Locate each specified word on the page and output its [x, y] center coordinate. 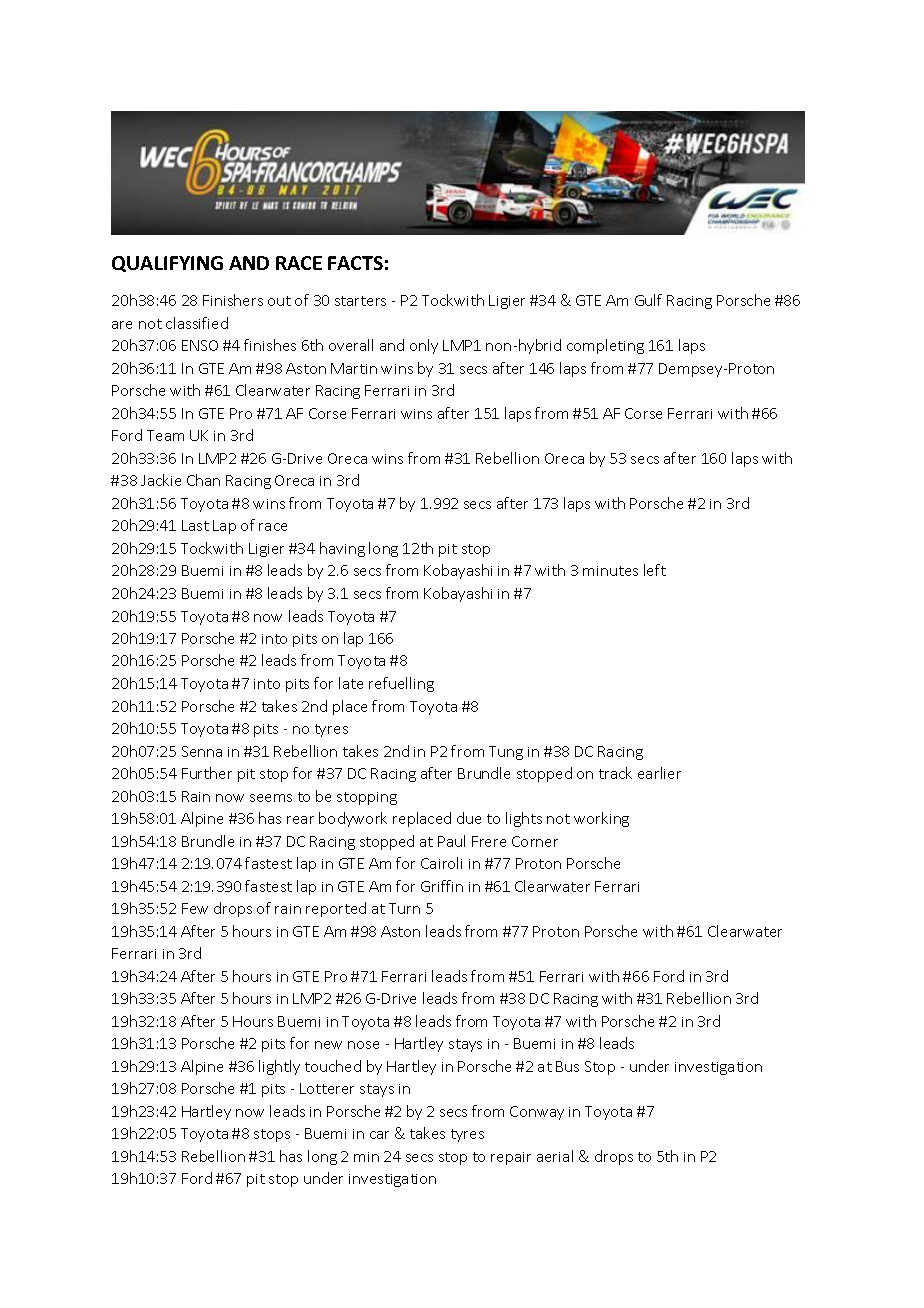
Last [195, 525]
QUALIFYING [167, 264]
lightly [279, 1067]
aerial [555, 1156]
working [601, 819]
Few [195, 908]
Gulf [648, 300]
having [342, 549]
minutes [610, 571]
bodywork [353, 819]
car [379, 1135]
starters [360, 301]
